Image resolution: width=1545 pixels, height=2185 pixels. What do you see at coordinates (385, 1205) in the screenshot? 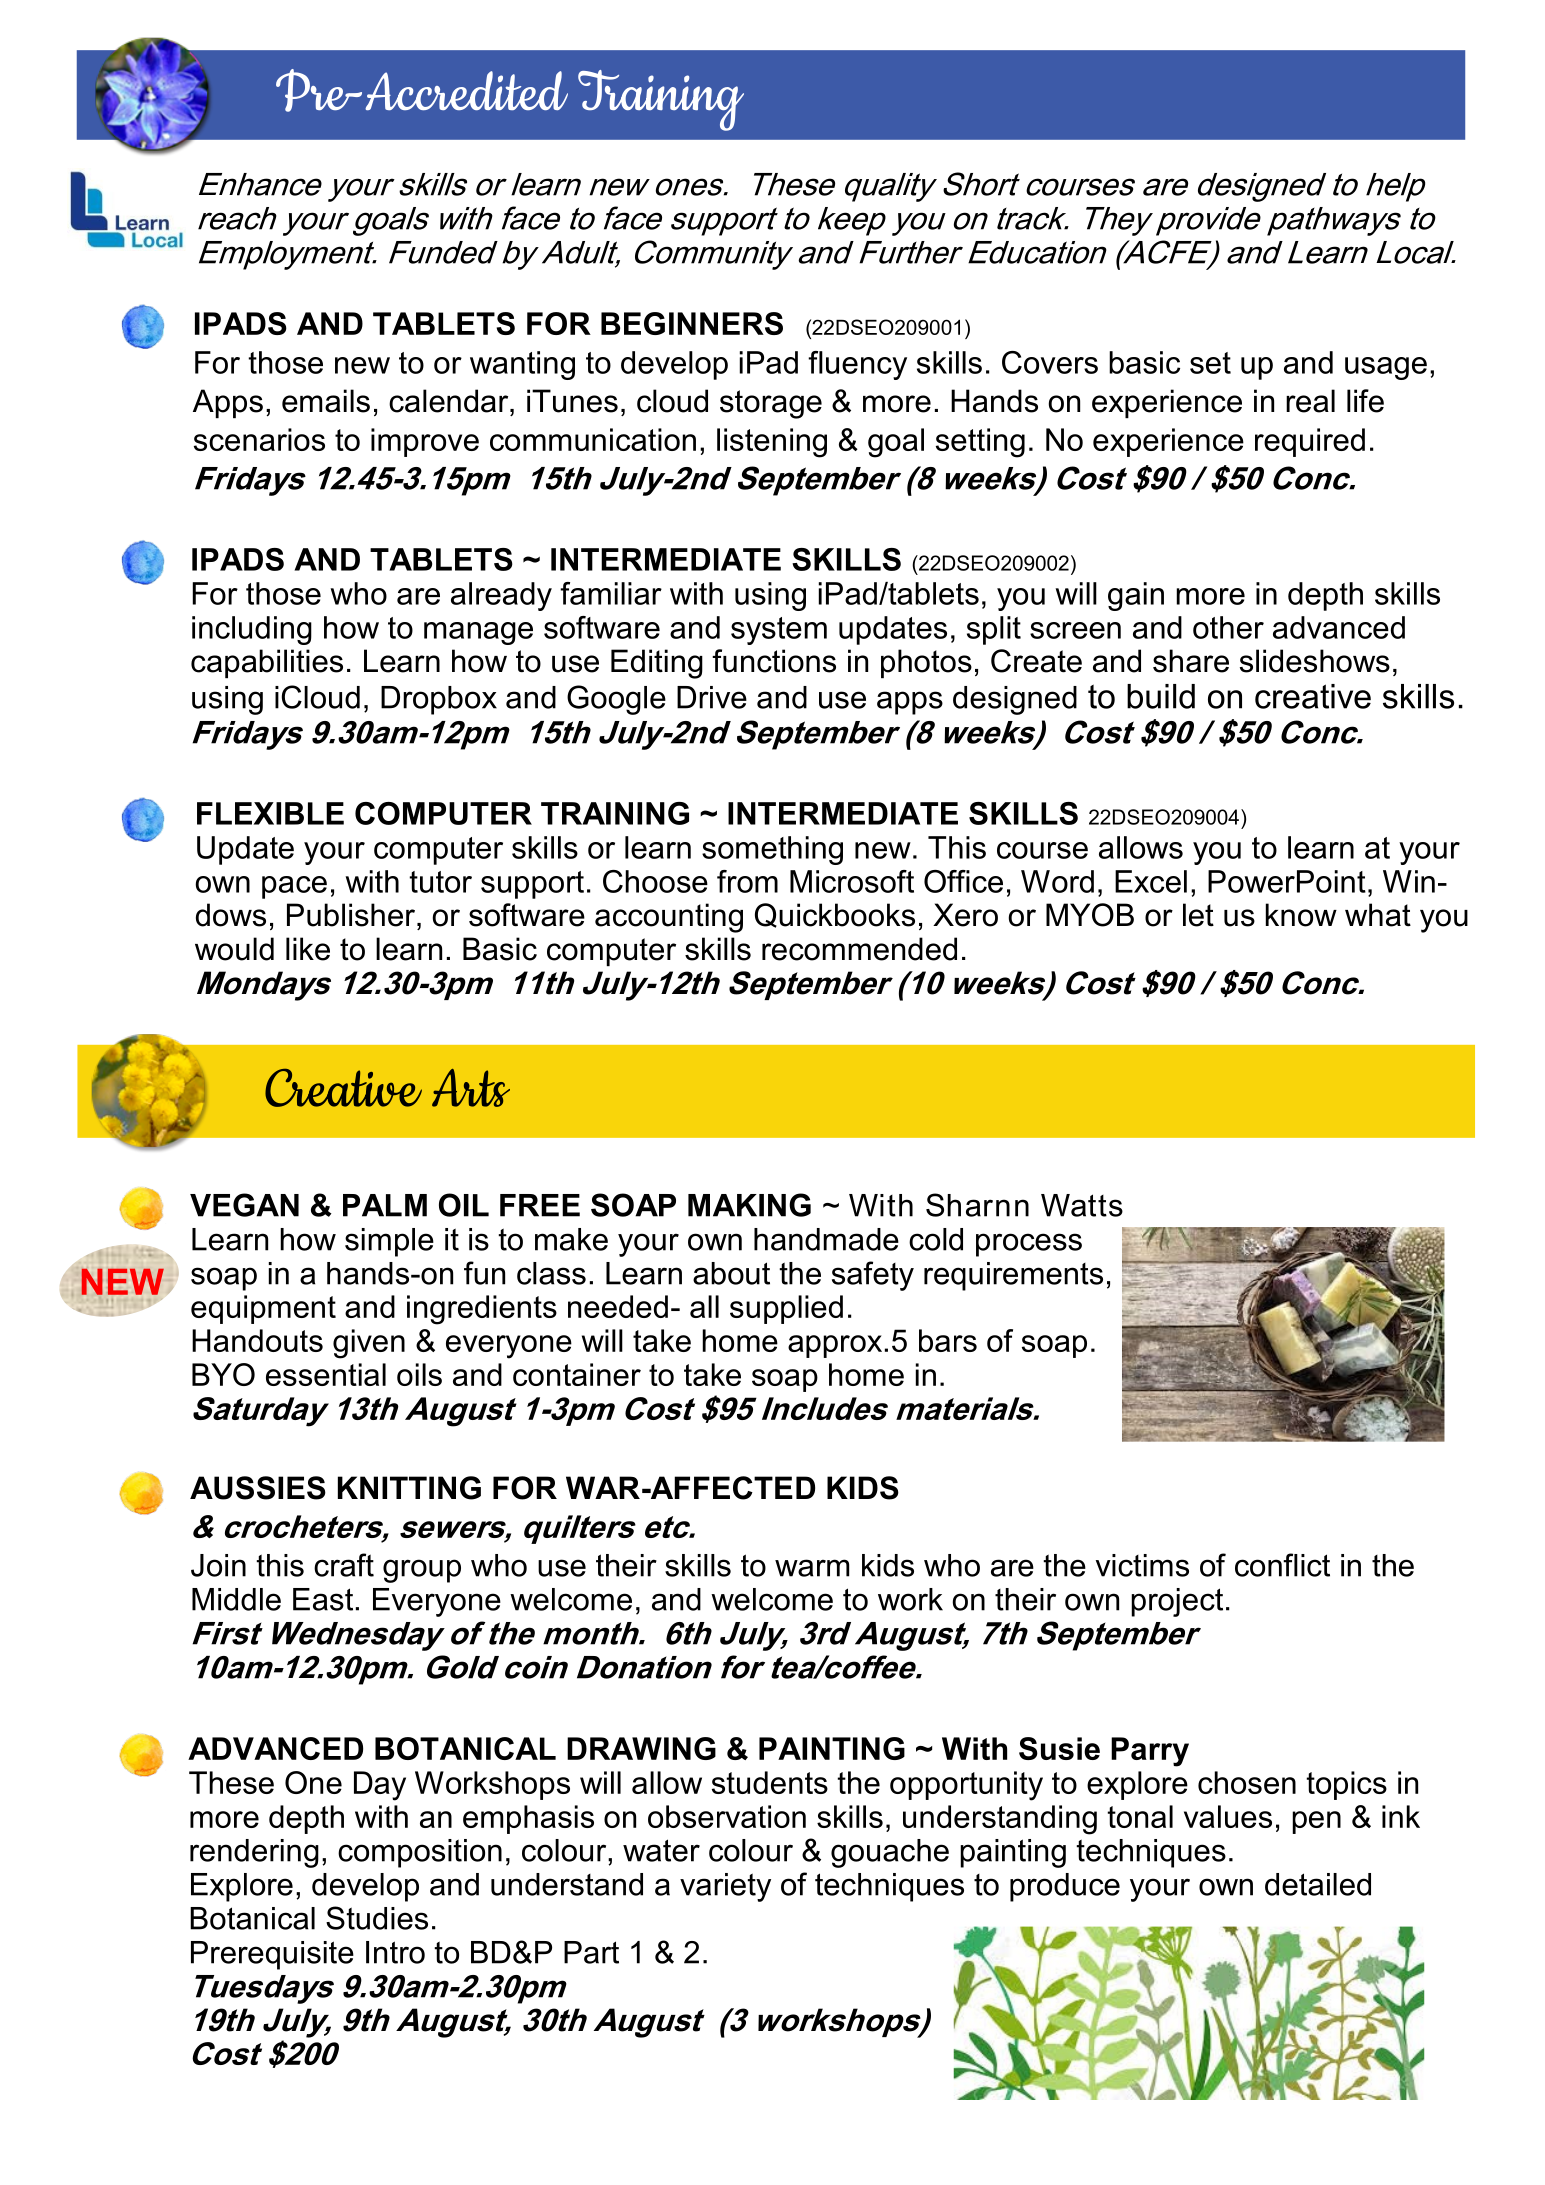
I see `PALM` at bounding box center [385, 1205].
